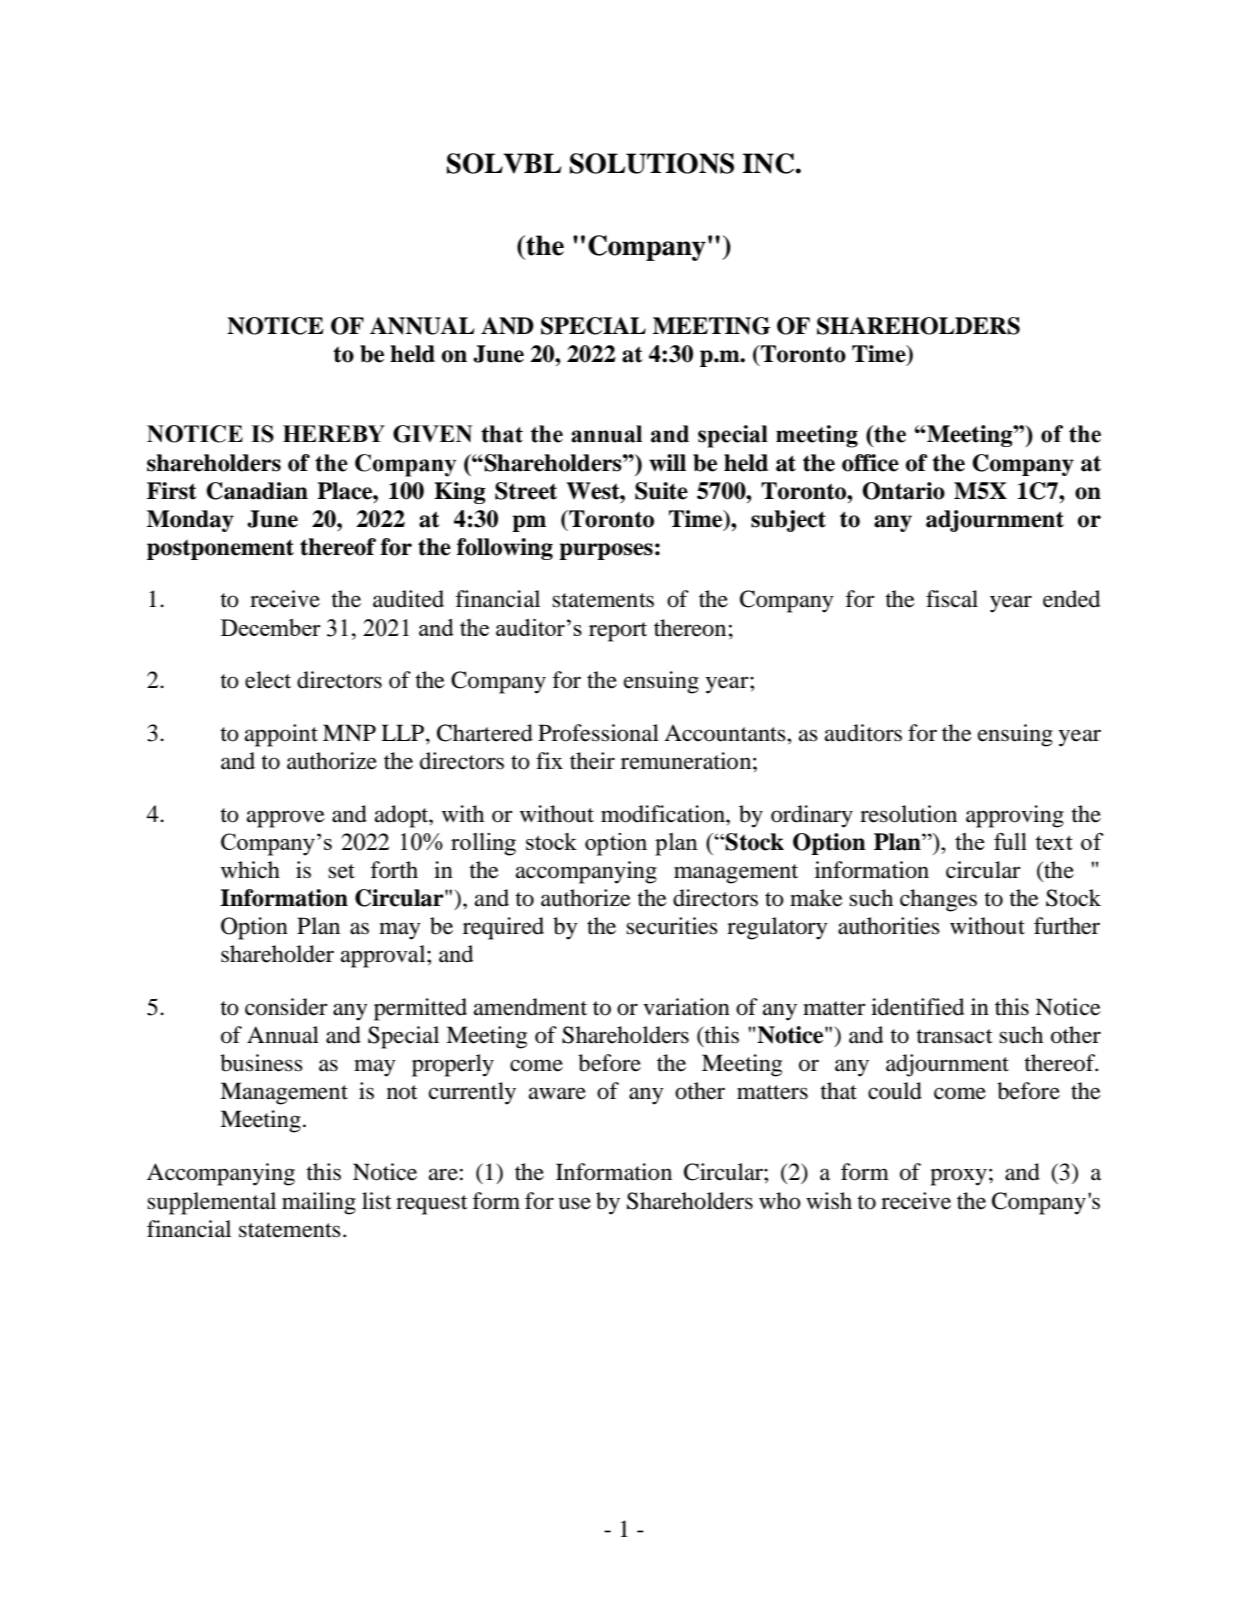  I want to click on SOLUTIONS, so click(652, 163).
